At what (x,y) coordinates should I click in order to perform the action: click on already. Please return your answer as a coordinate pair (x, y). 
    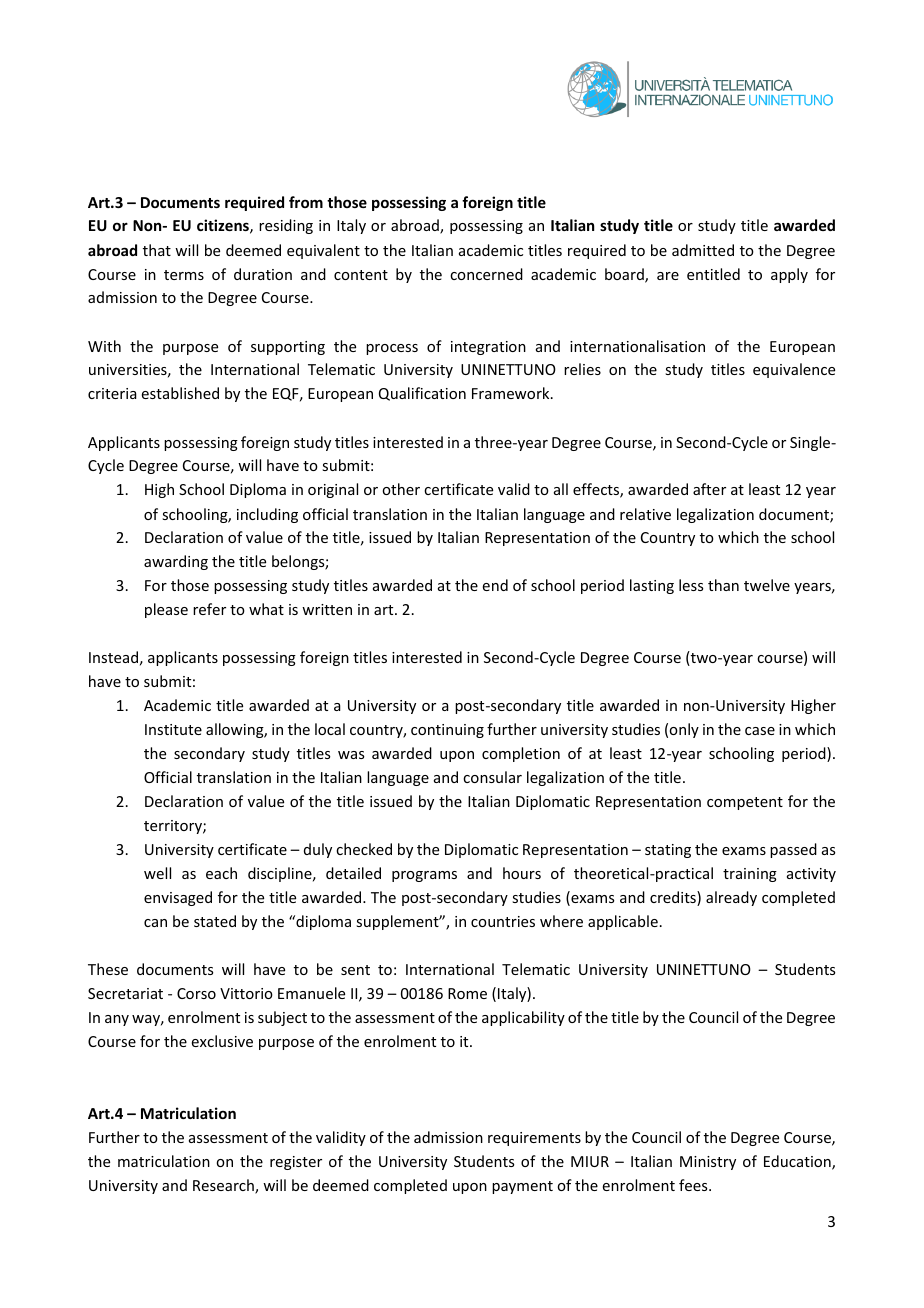
    Looking at the image, I should click on (731, 898).
